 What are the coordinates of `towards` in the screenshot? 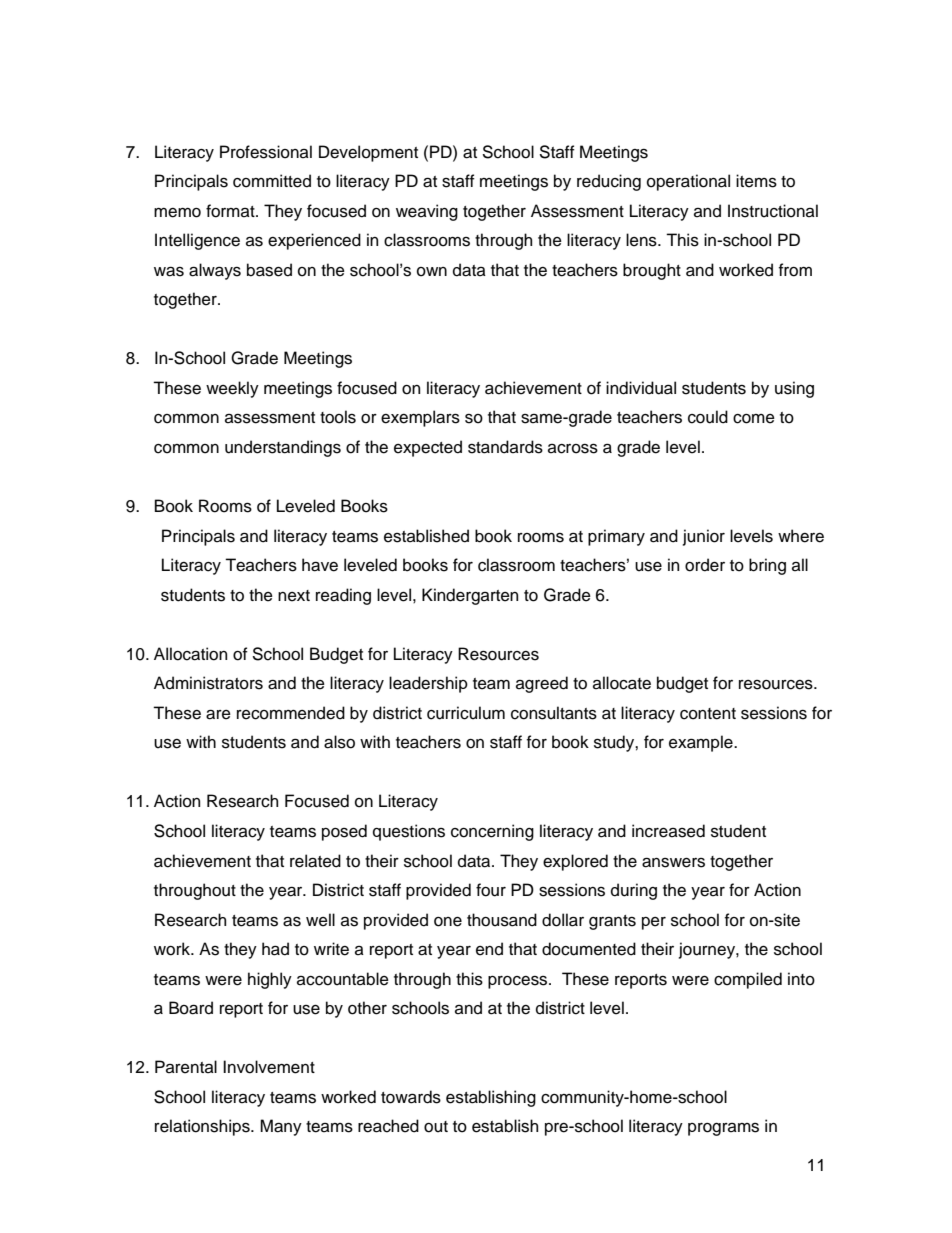 It's located at (411, 1097).
